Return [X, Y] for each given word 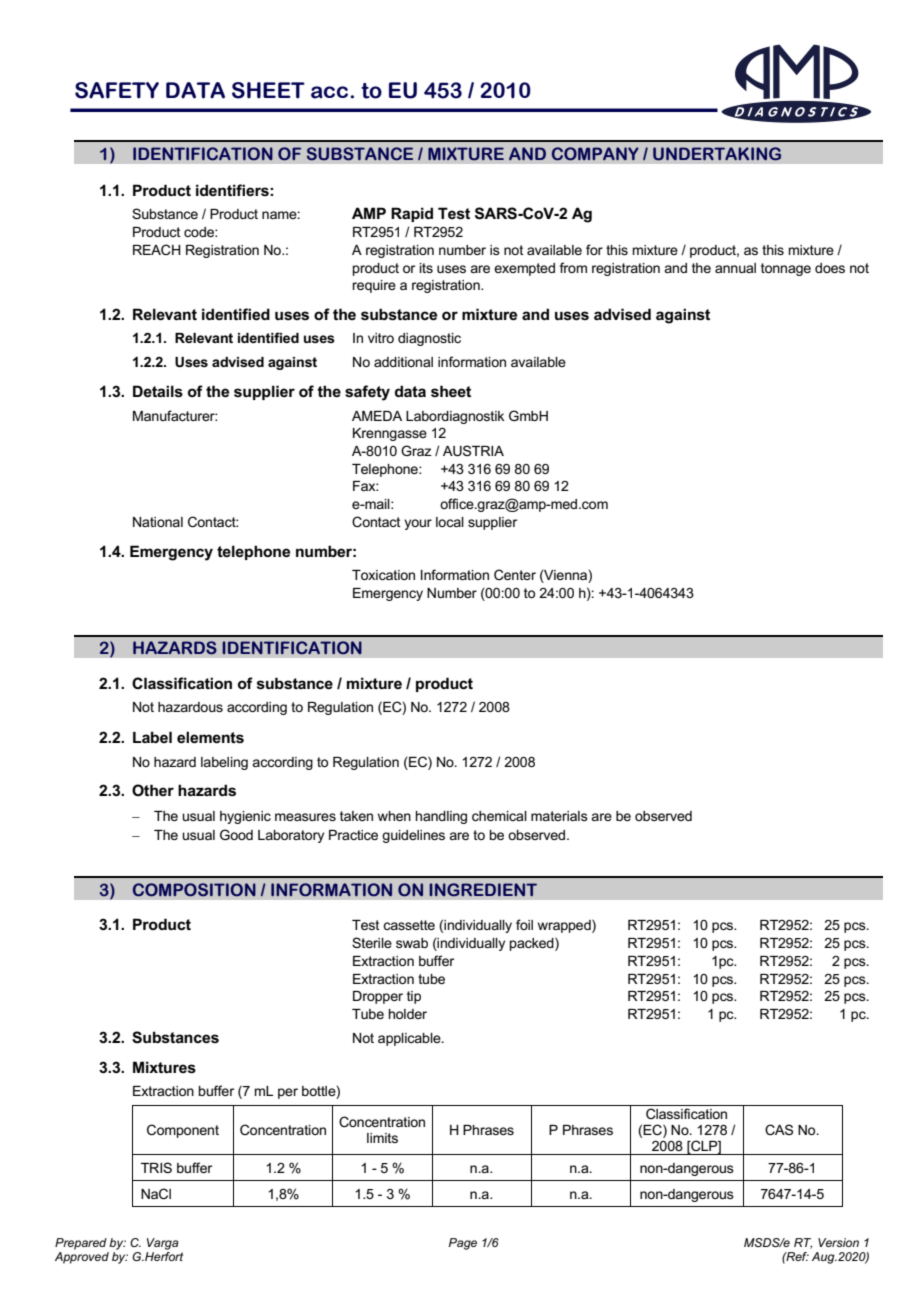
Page [463, 1244]
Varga [163, 1244]
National [158, 522]
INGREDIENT [483, 889]
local [450, 522]
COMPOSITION [194, 890]
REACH [157, 249]
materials [559, 816]
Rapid [412, 214]
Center [515, 574]
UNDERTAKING [717, 154]
